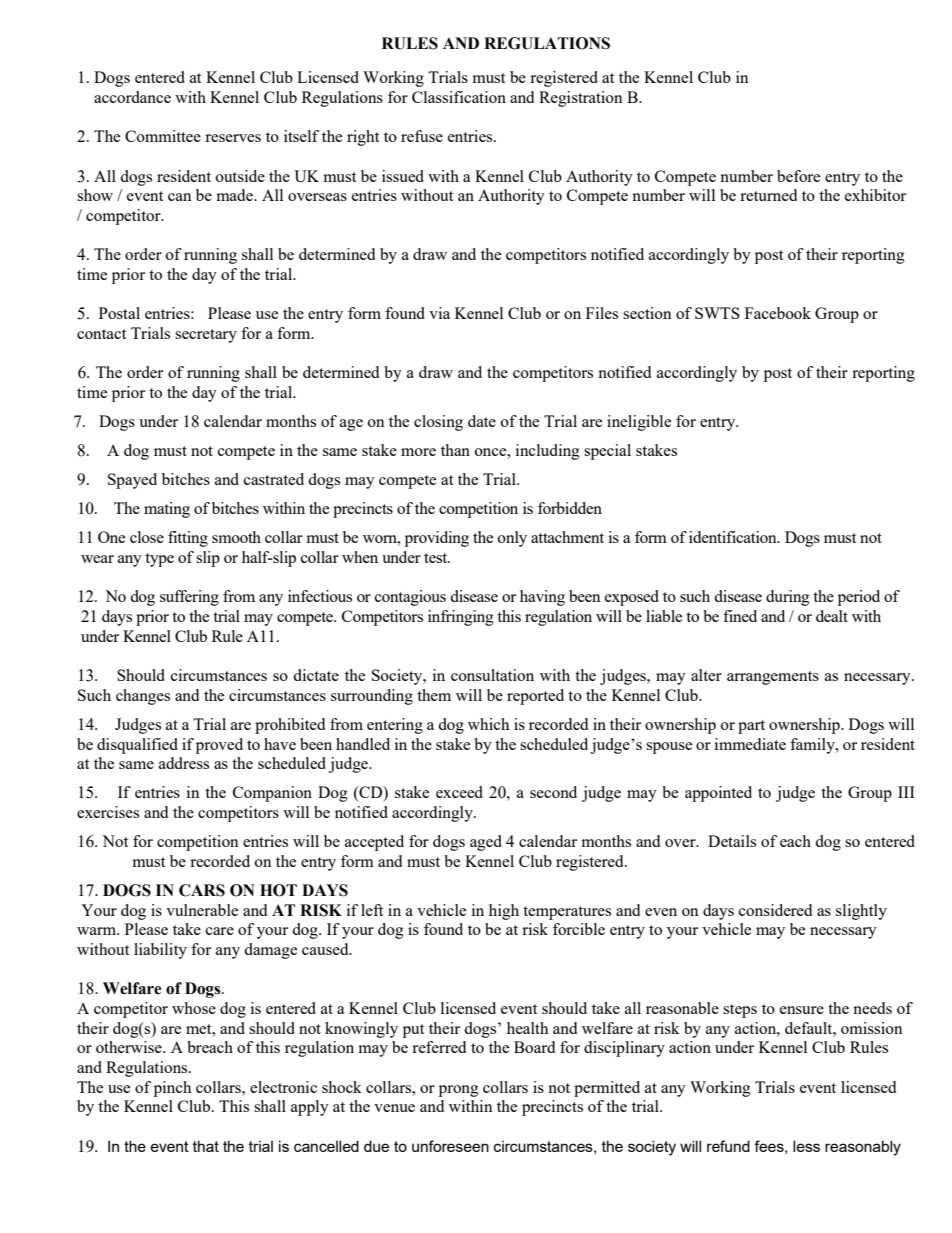 The image size is (952, 1233). What do you see at coordinates (778, 313) in the screenshot?
I see `Facebook` at bounding box center [778, 313].
